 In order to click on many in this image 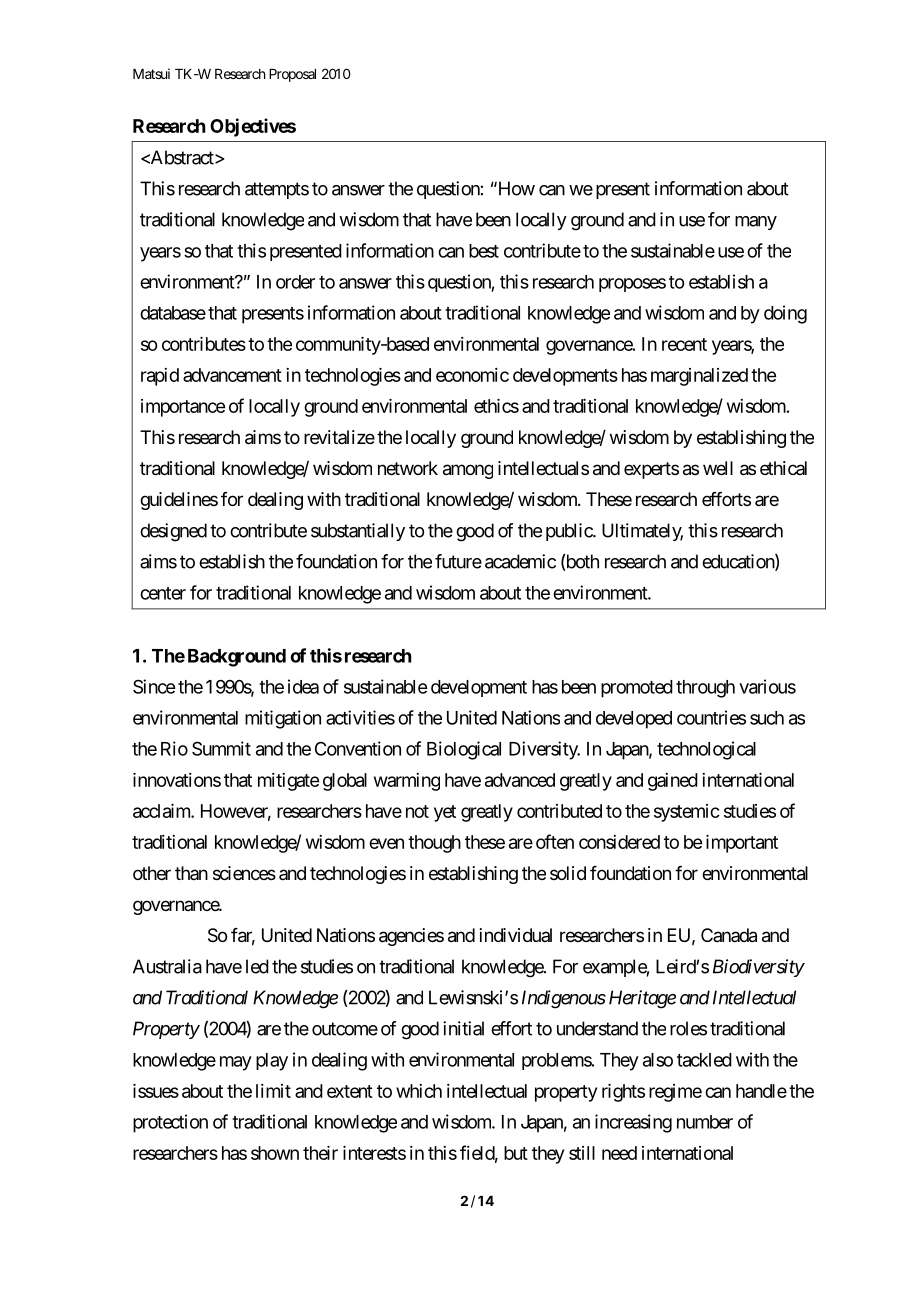, I will do `click(756, 223)`.
